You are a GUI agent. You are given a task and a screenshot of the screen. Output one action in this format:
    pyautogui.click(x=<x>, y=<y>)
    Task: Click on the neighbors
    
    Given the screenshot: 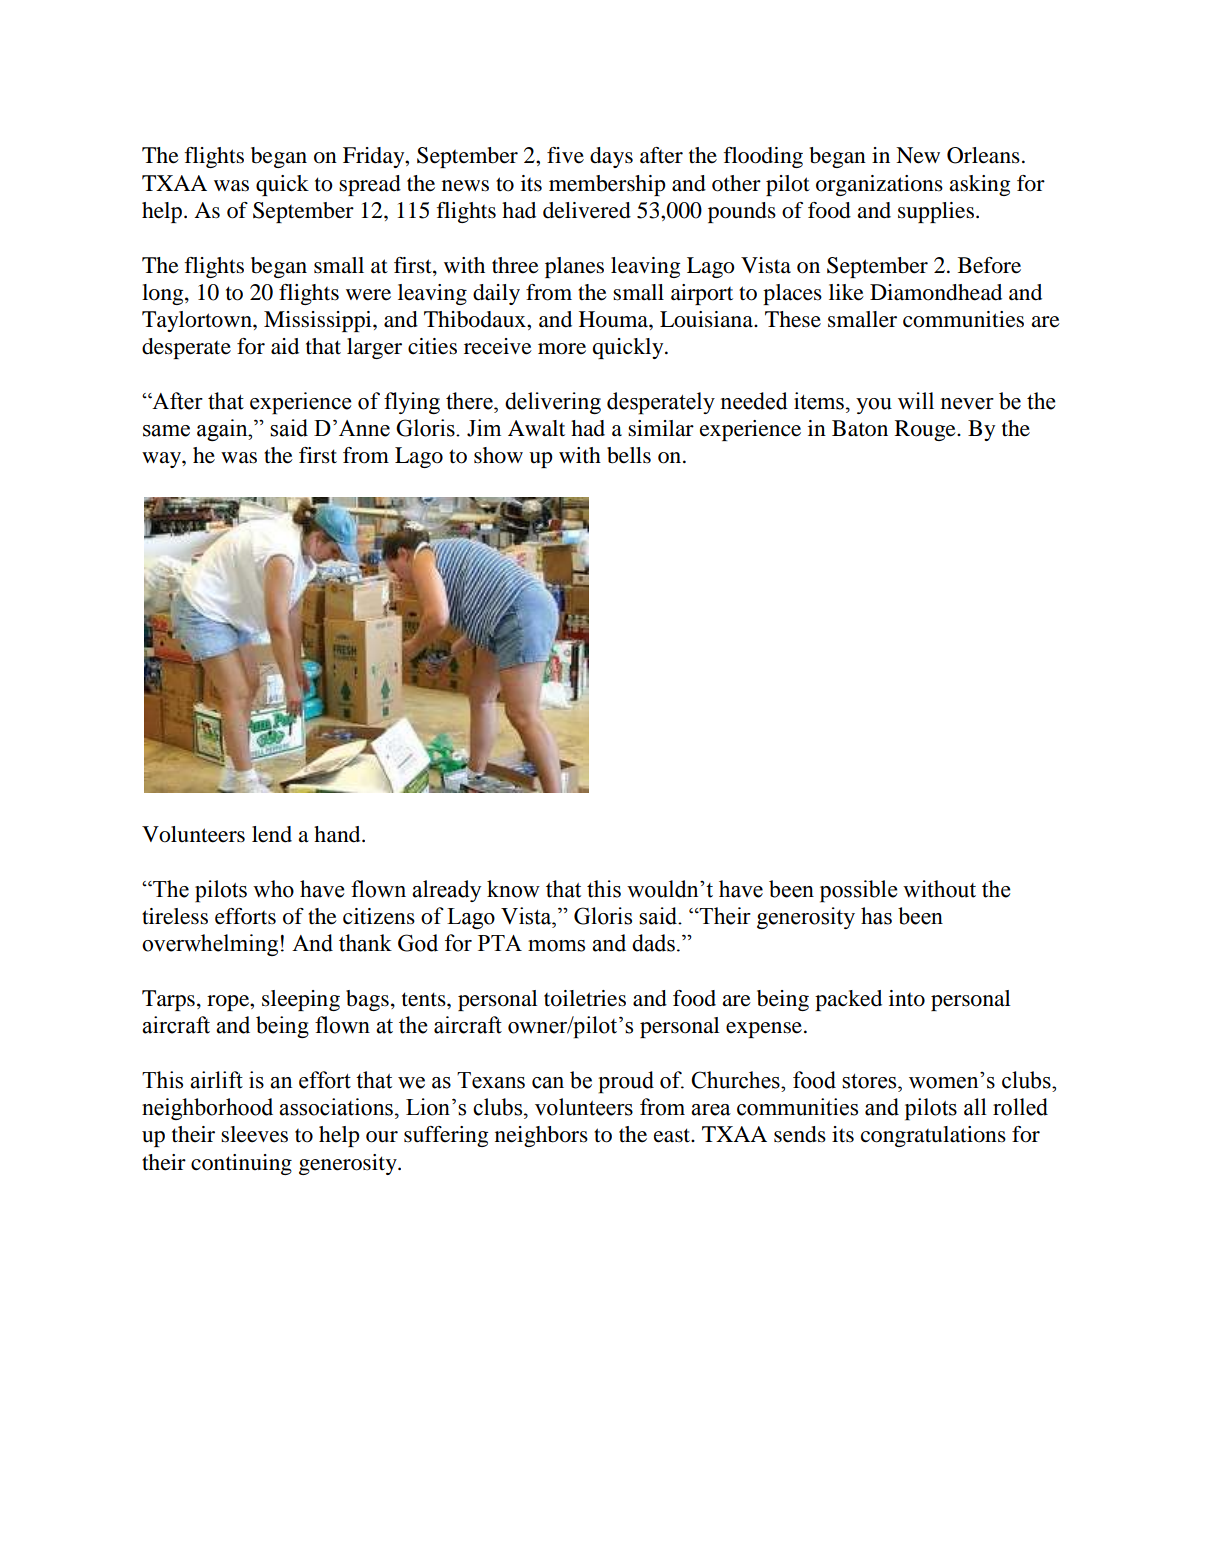 What is the action you would take?
    pyautogui.click(x=541, y=1136)
